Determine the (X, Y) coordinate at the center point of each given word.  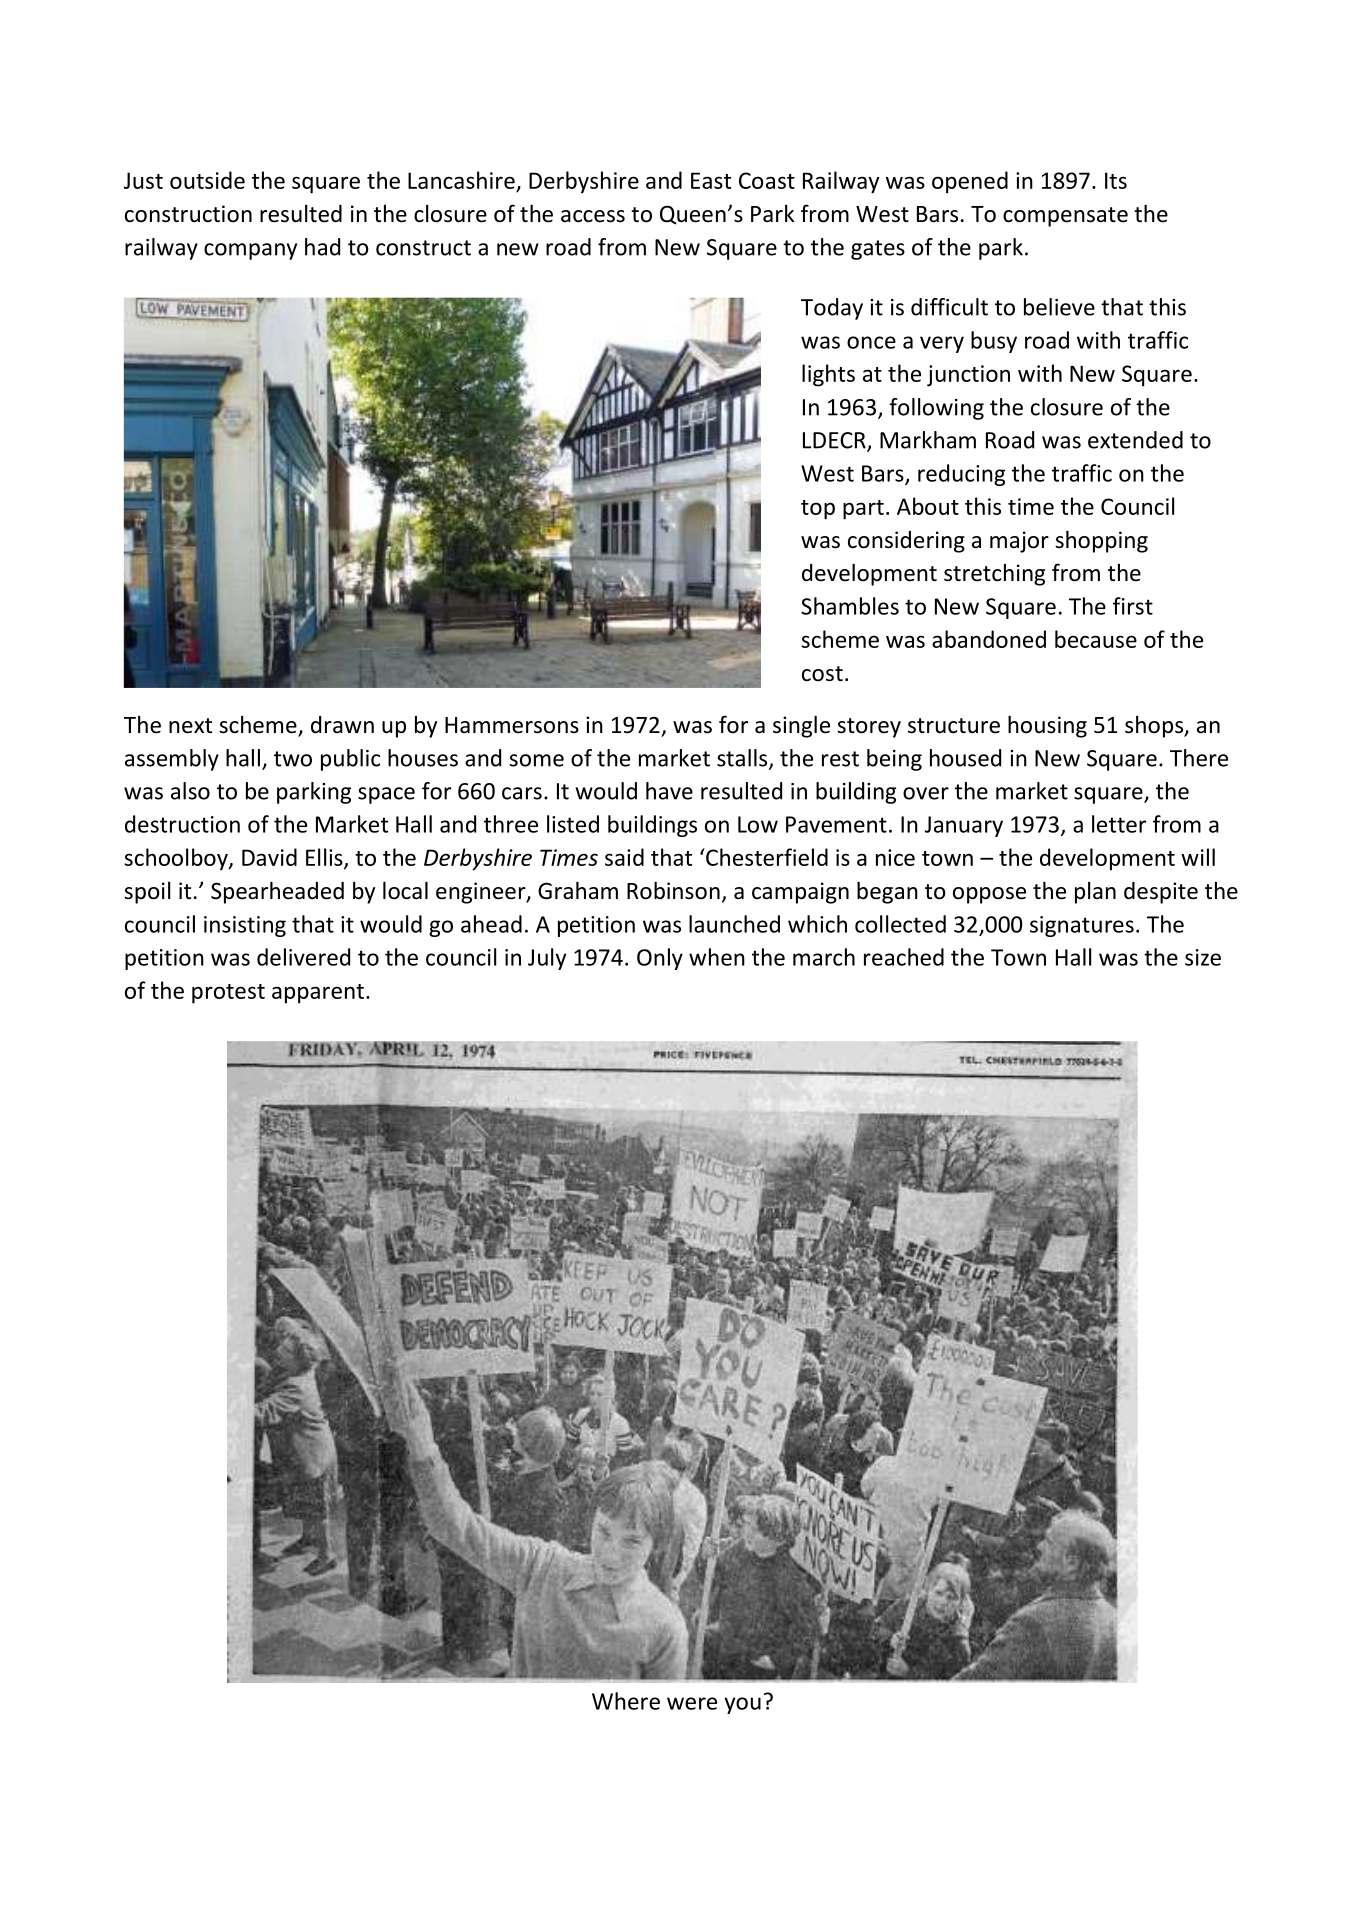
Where (626, 1701)
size (1203, 957)
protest (228, 994)
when (717, 957)
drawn (342, 725)
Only (660, 959)
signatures (1082, 926)
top (818, 510)
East (711, 180)
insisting (245, 926)
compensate (1065, 217)
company (250, 251)
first (1133, 606)
